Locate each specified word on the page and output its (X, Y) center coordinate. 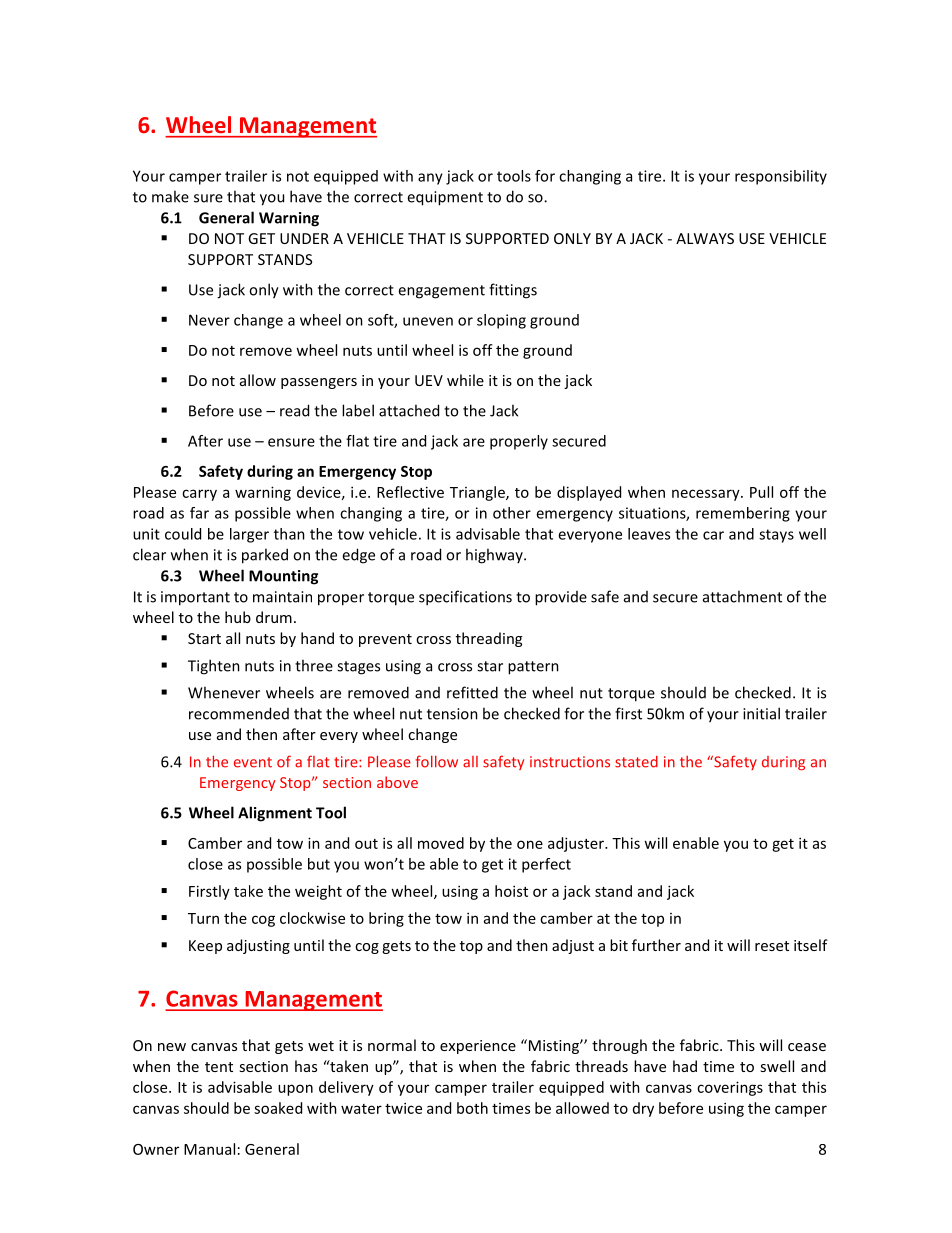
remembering (743, 514)
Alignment (275, 814)
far (199, 513)
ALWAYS (705, 238)
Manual (209, 1149)
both (472, 1108)
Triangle (478, 493)
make (170, 196)
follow (437, 761)
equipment (445, 198)
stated (636, 762)
